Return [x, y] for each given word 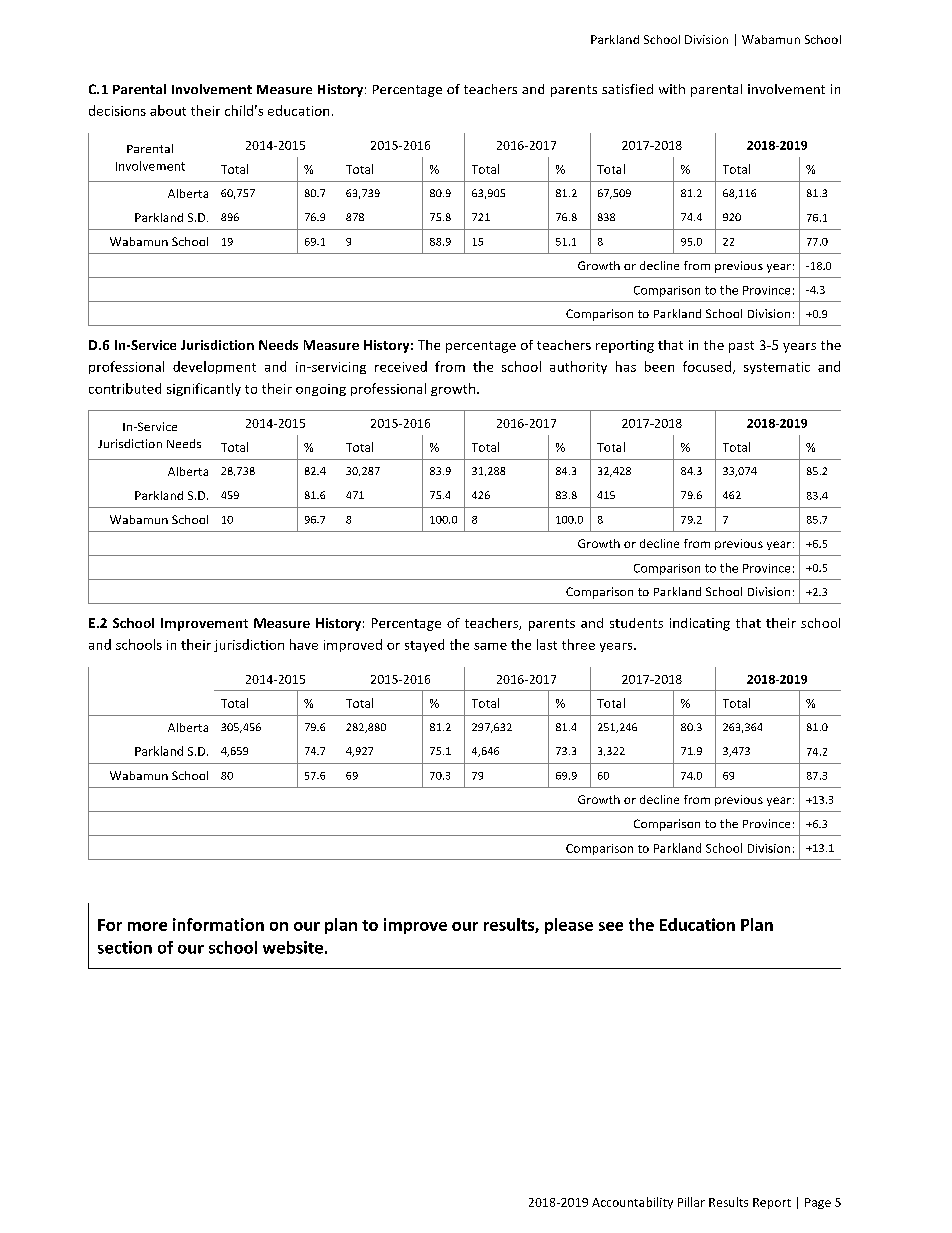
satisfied [627, 89]
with [672, 89]
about [168, 110]
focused [707, 366]
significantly [204, 389]
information [218, 924]
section [125, 947]
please [569, 926]
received [401, 366]
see [611, 926]
